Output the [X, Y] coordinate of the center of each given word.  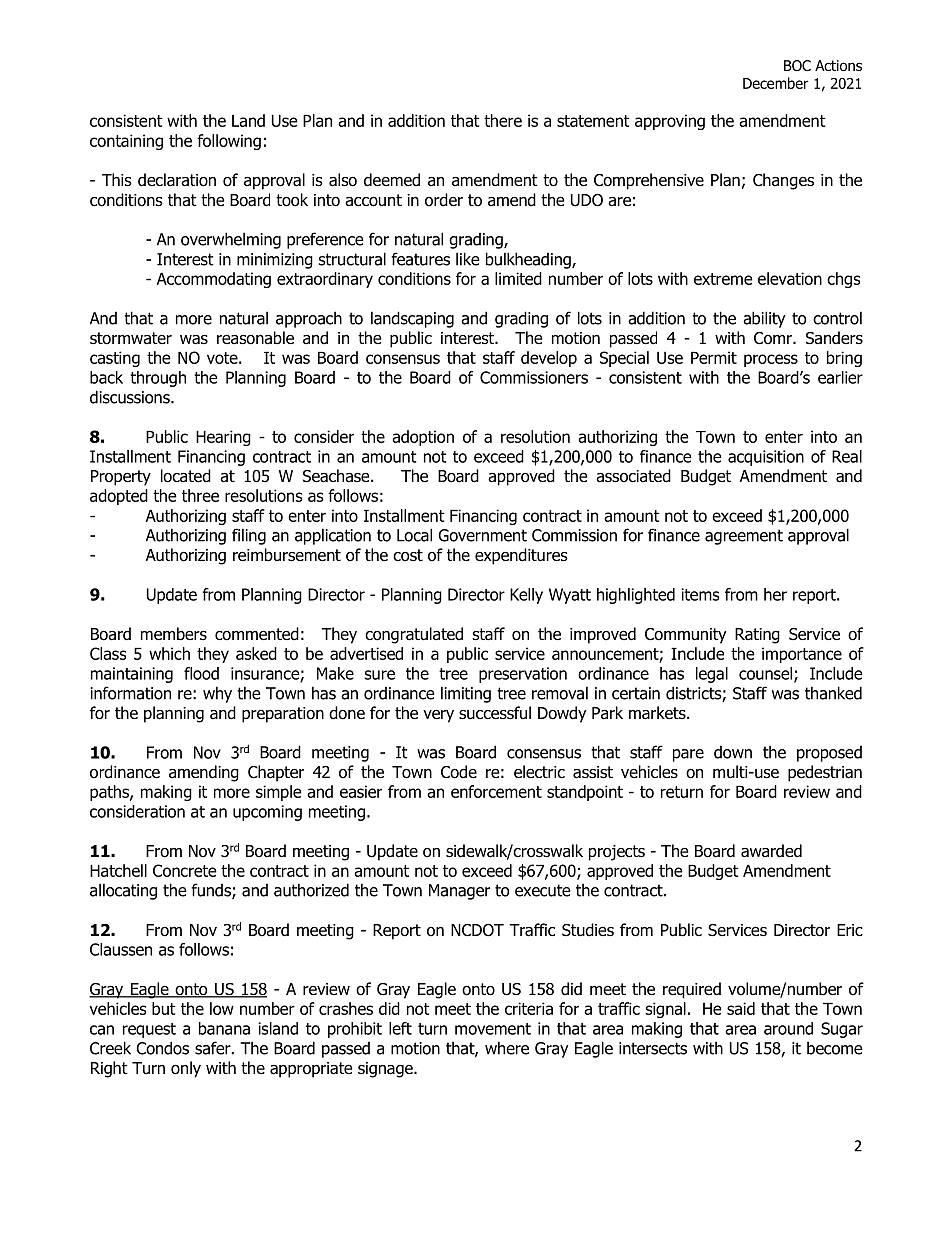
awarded [771, 851]
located [186, 476]
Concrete [185, 870]
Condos [162, 1048]
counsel [767, 674]
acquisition [766, 458]
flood [201, 673]
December [776, 83]
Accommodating [214, 280]
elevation [790, 278]
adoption [423, 438]
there [503, 120]
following [229, 142]
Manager [459, 892]
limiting [466, 694]
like [468, 259]
